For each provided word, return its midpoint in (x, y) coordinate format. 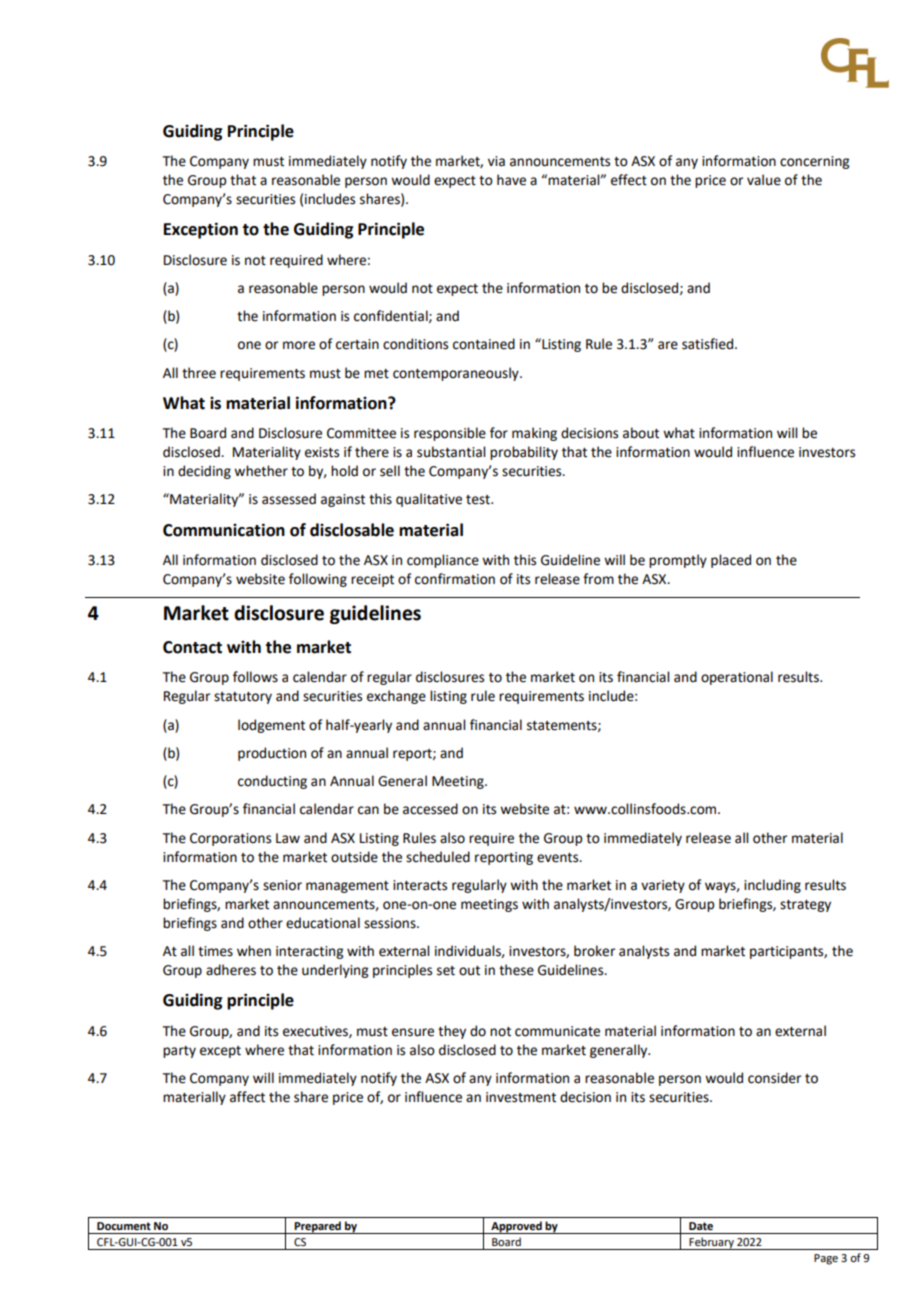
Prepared (318, 1227)
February (711, 1243)
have (511, 180)
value (764, 180)
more (299, 345)
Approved (516, 1227)
